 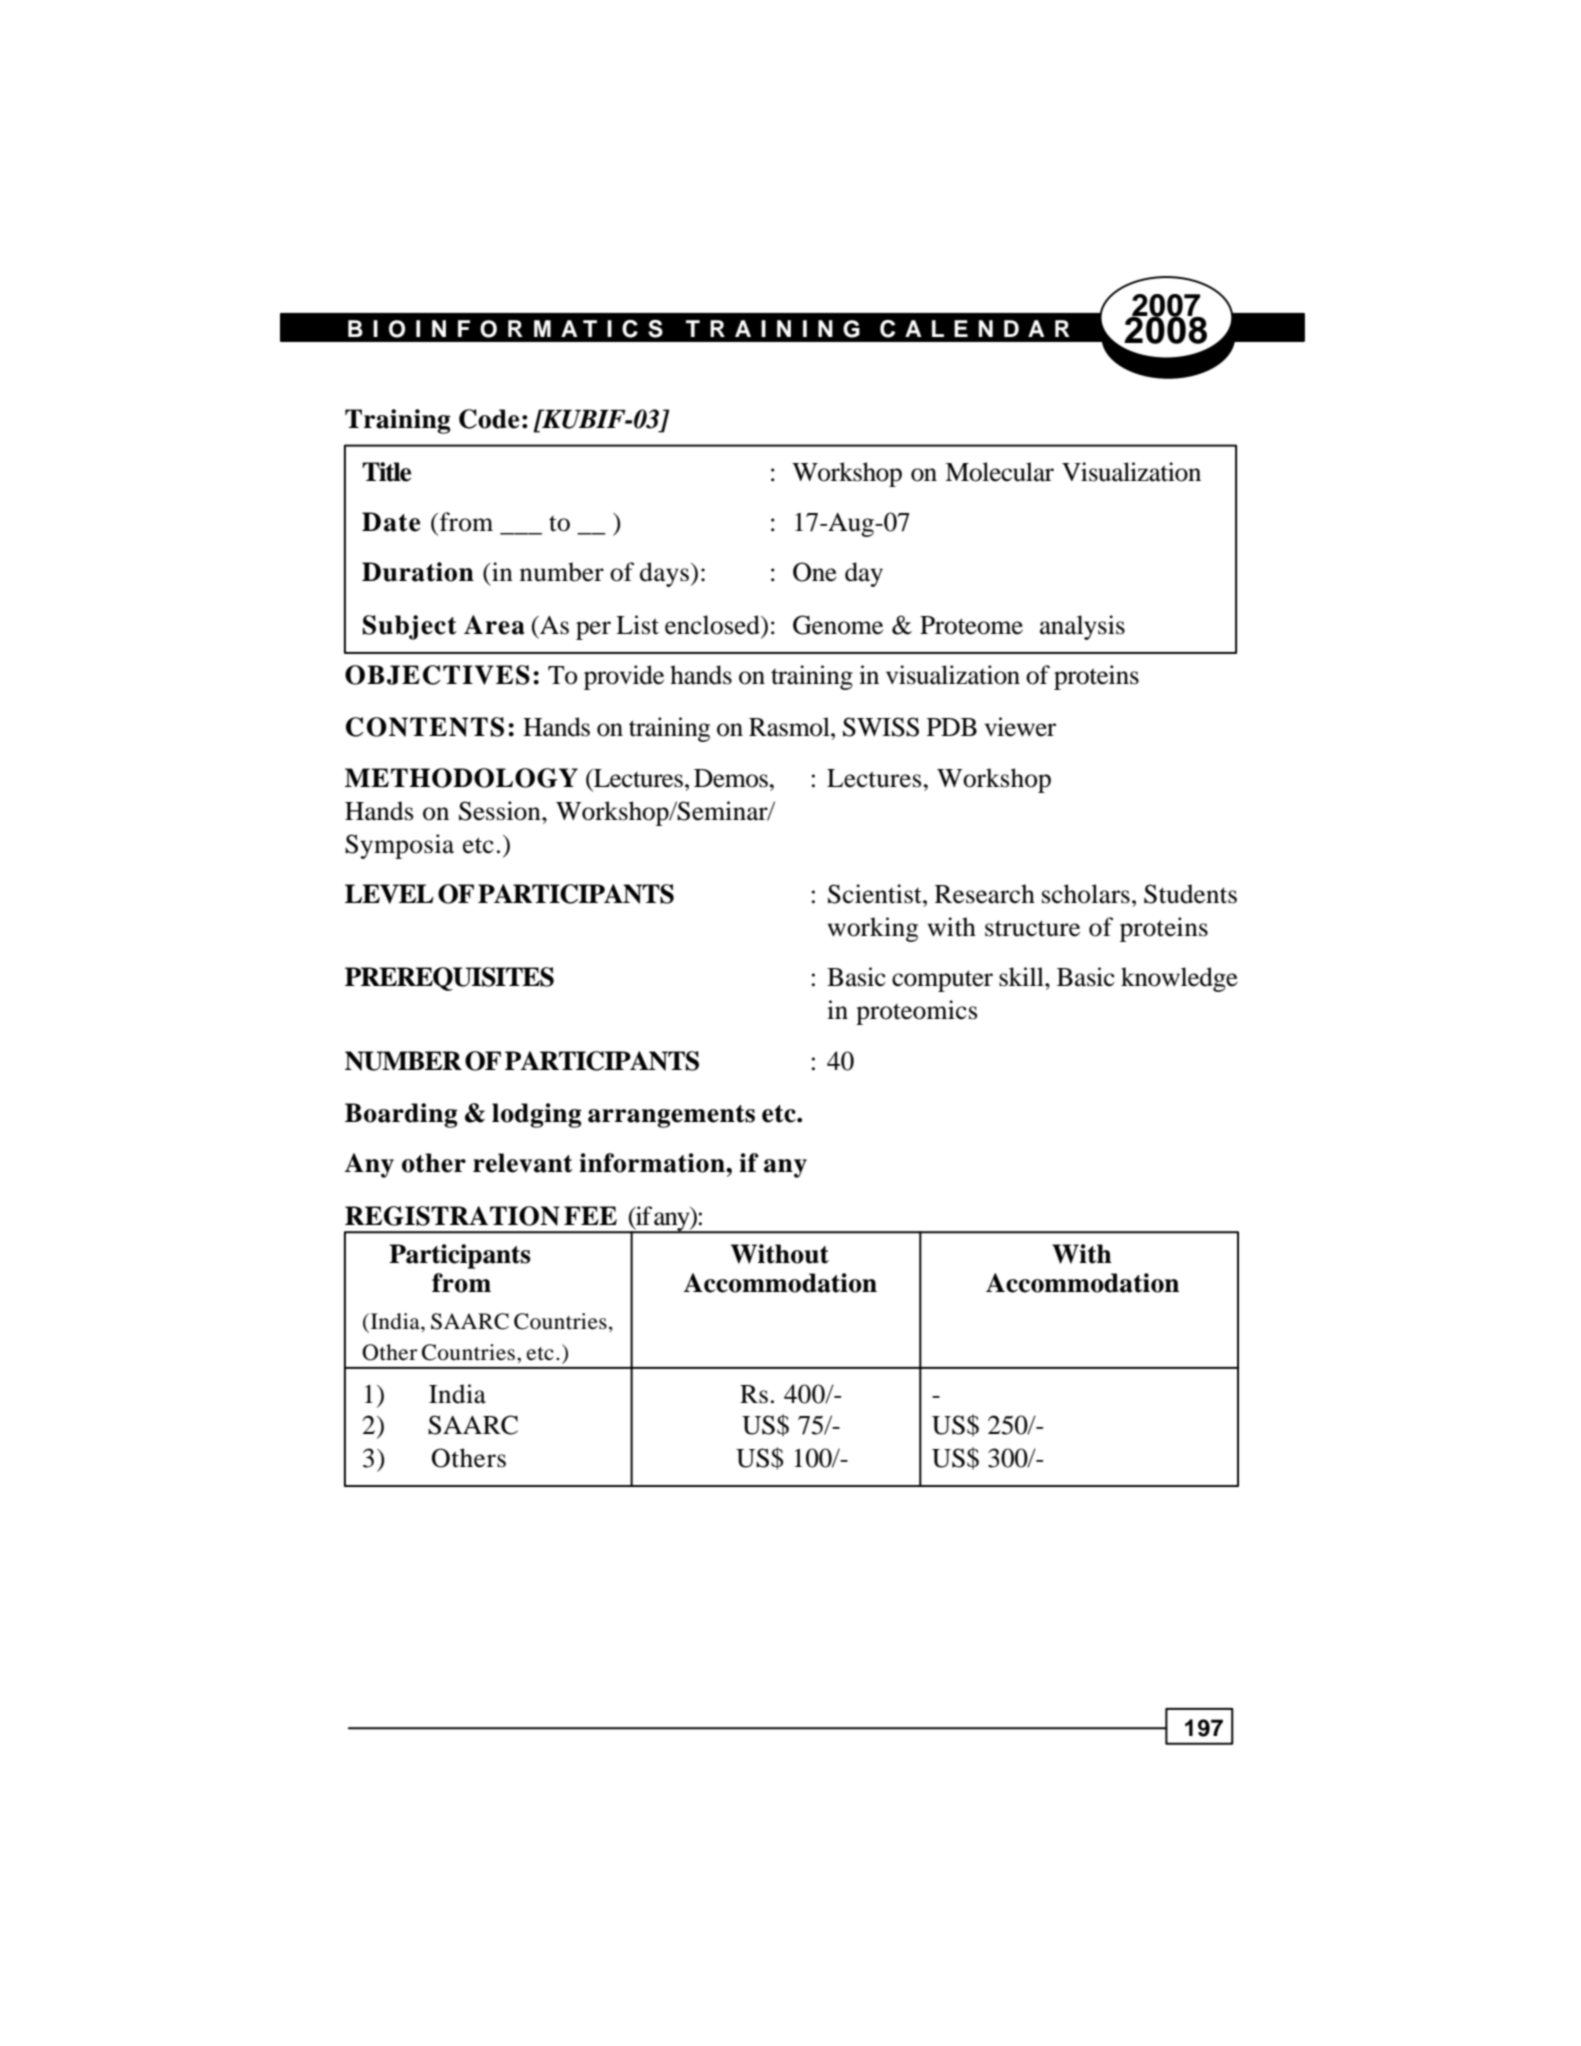 What do you see at coordinates (501, 811) in the screenshot?
I see `Session` at bounding box center [501, 811].
